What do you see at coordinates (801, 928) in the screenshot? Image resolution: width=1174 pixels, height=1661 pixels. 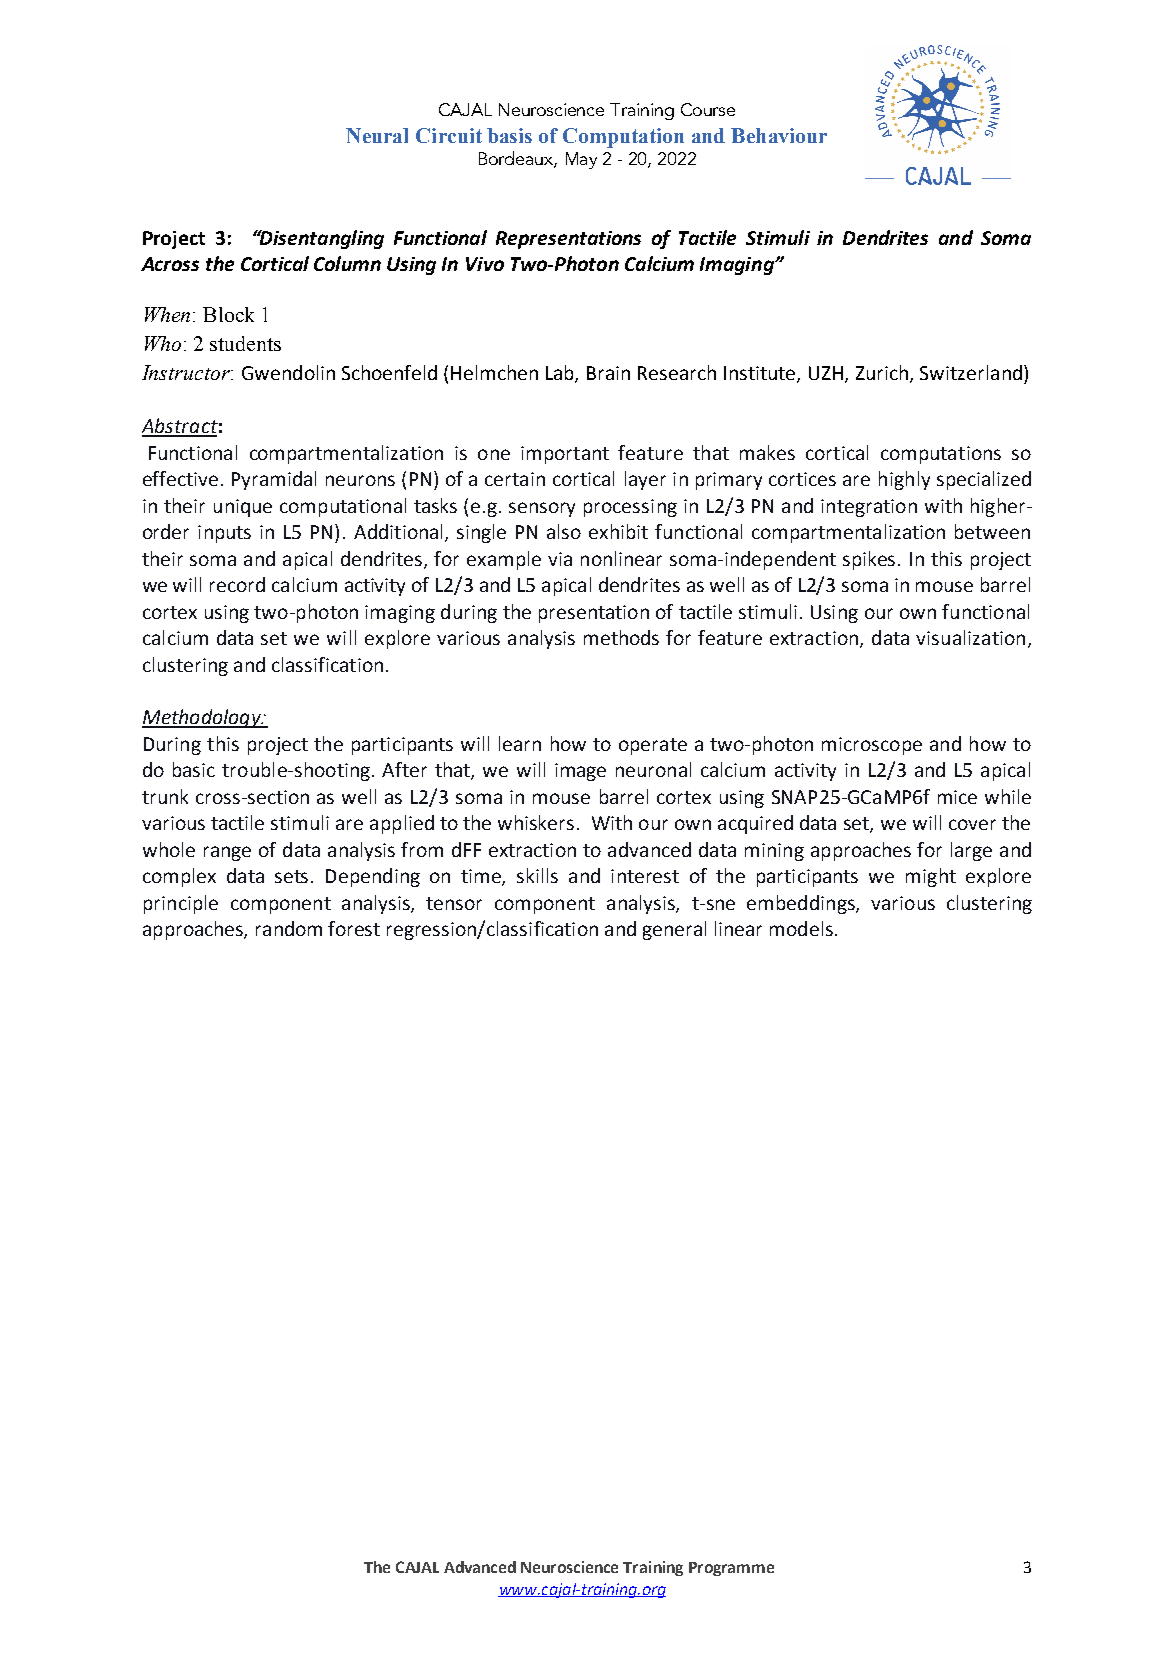 I see `models` at bounding box center [801, 928].
